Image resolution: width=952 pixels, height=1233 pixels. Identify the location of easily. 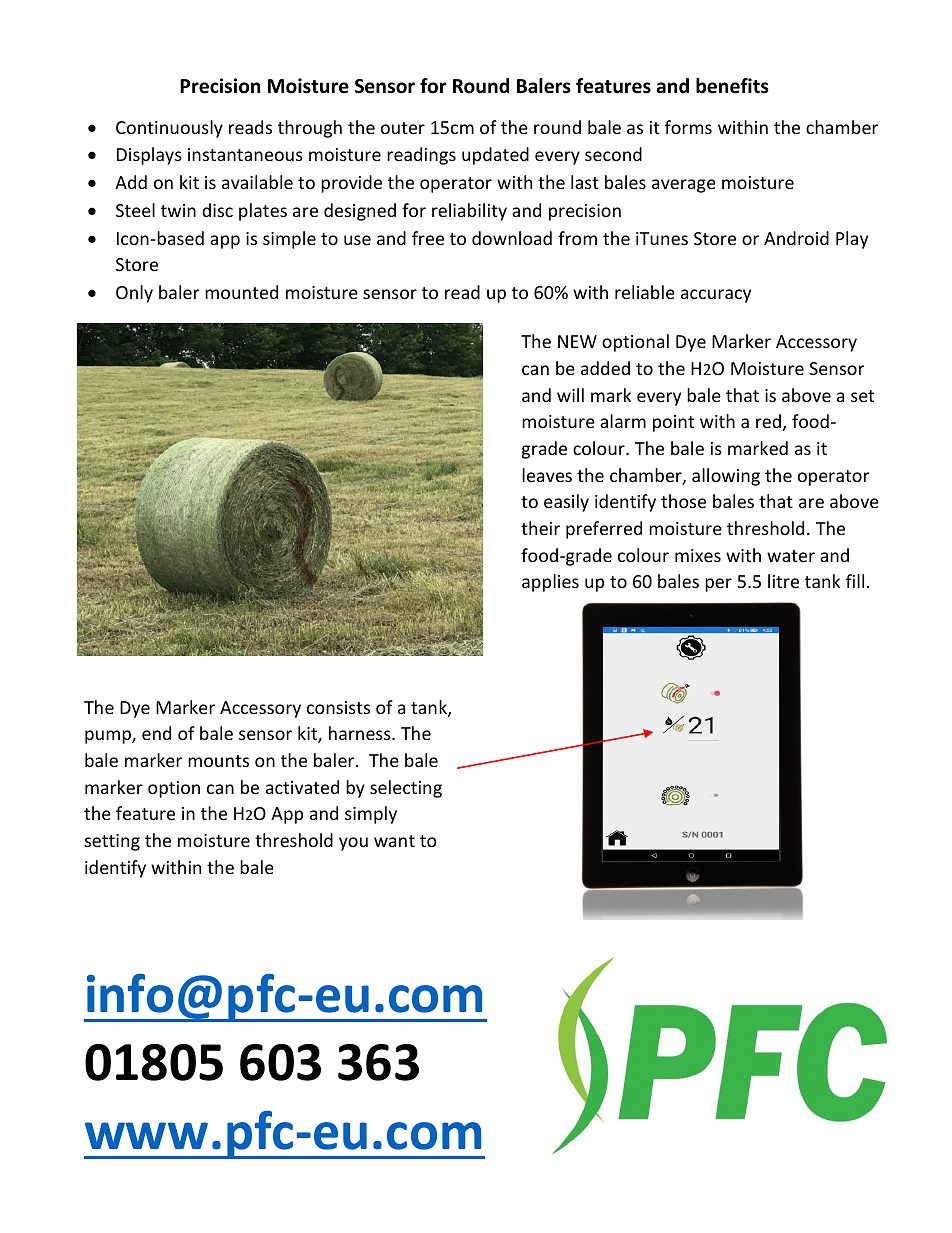
(566, 503).
